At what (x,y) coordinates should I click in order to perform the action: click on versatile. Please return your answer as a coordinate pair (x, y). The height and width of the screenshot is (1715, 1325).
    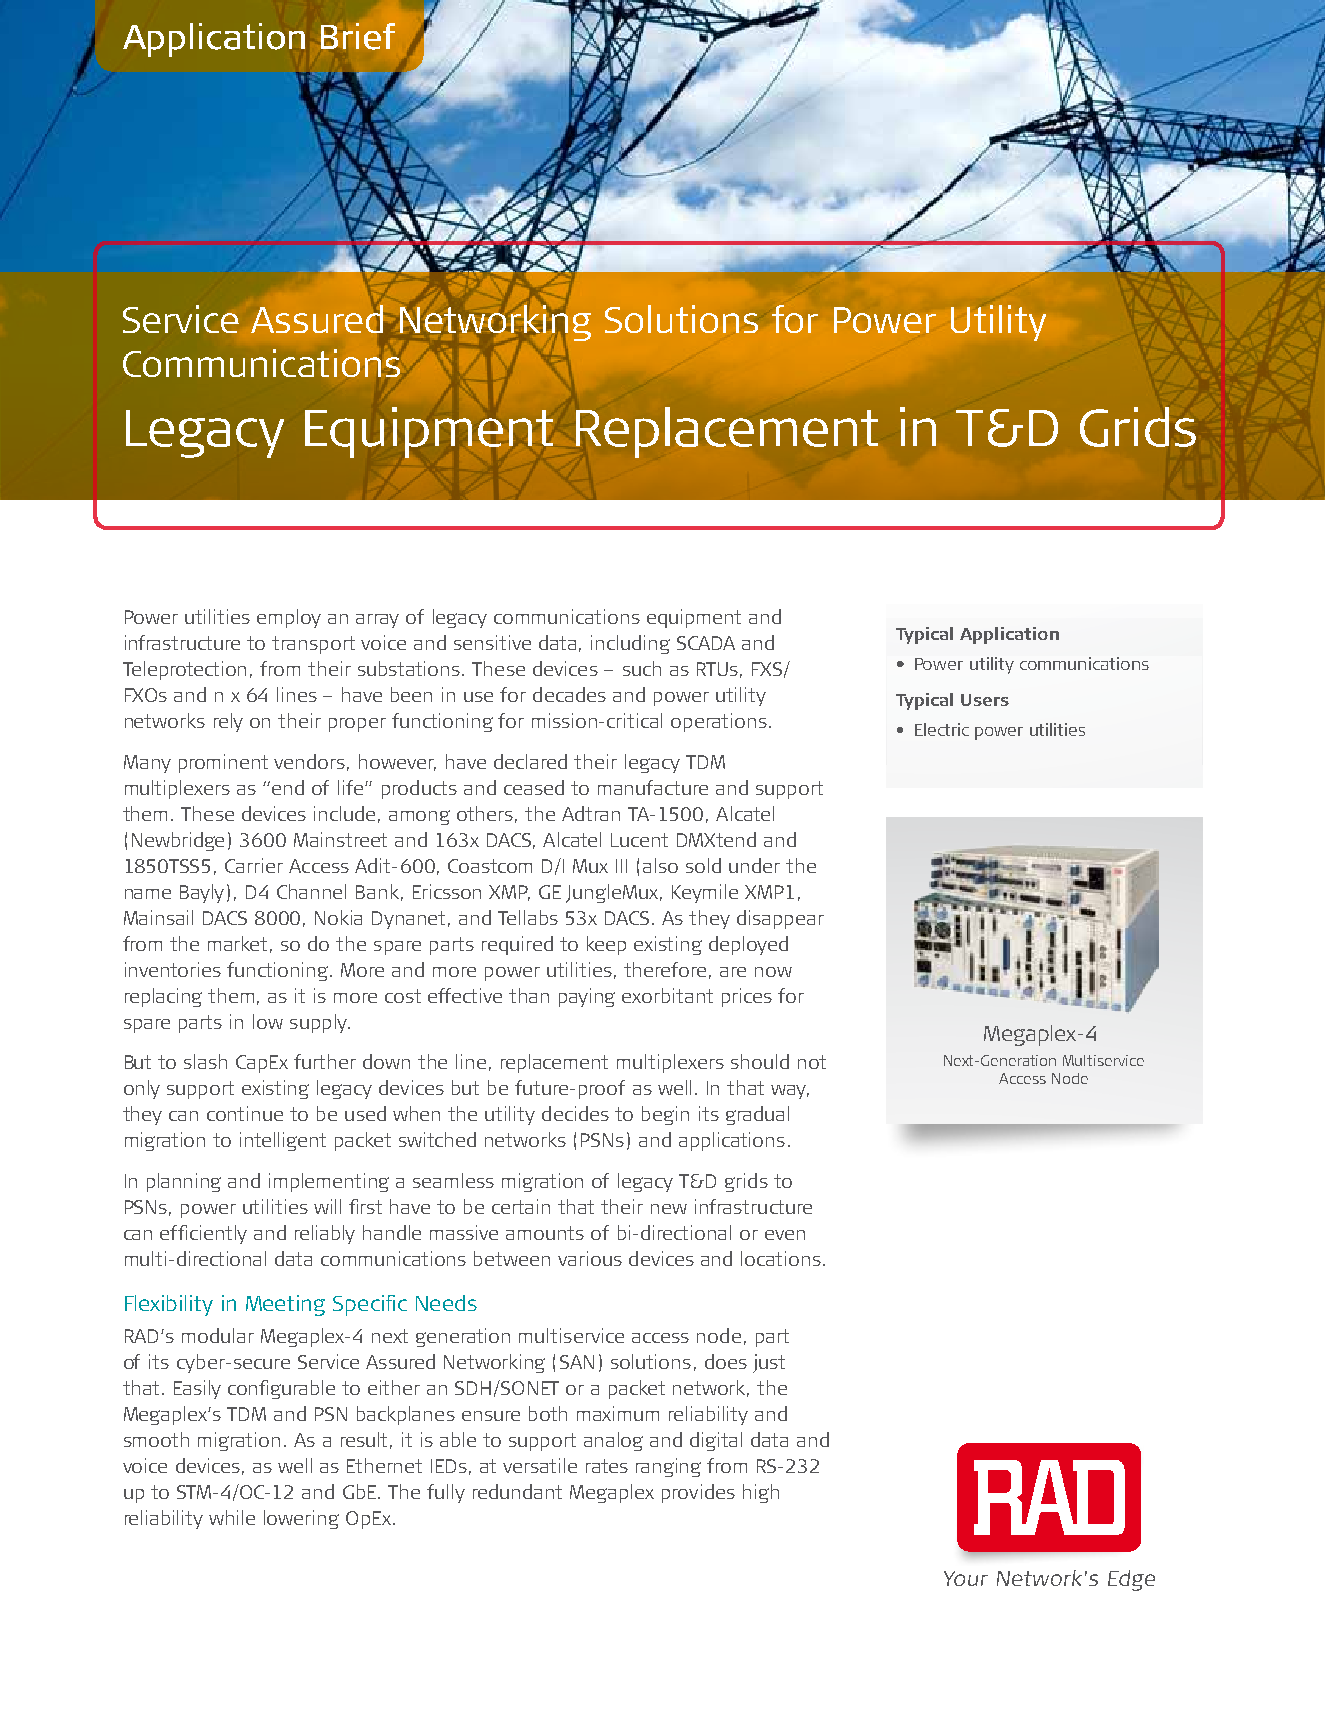
    Looking at the image, I should click on (540, 1465).
